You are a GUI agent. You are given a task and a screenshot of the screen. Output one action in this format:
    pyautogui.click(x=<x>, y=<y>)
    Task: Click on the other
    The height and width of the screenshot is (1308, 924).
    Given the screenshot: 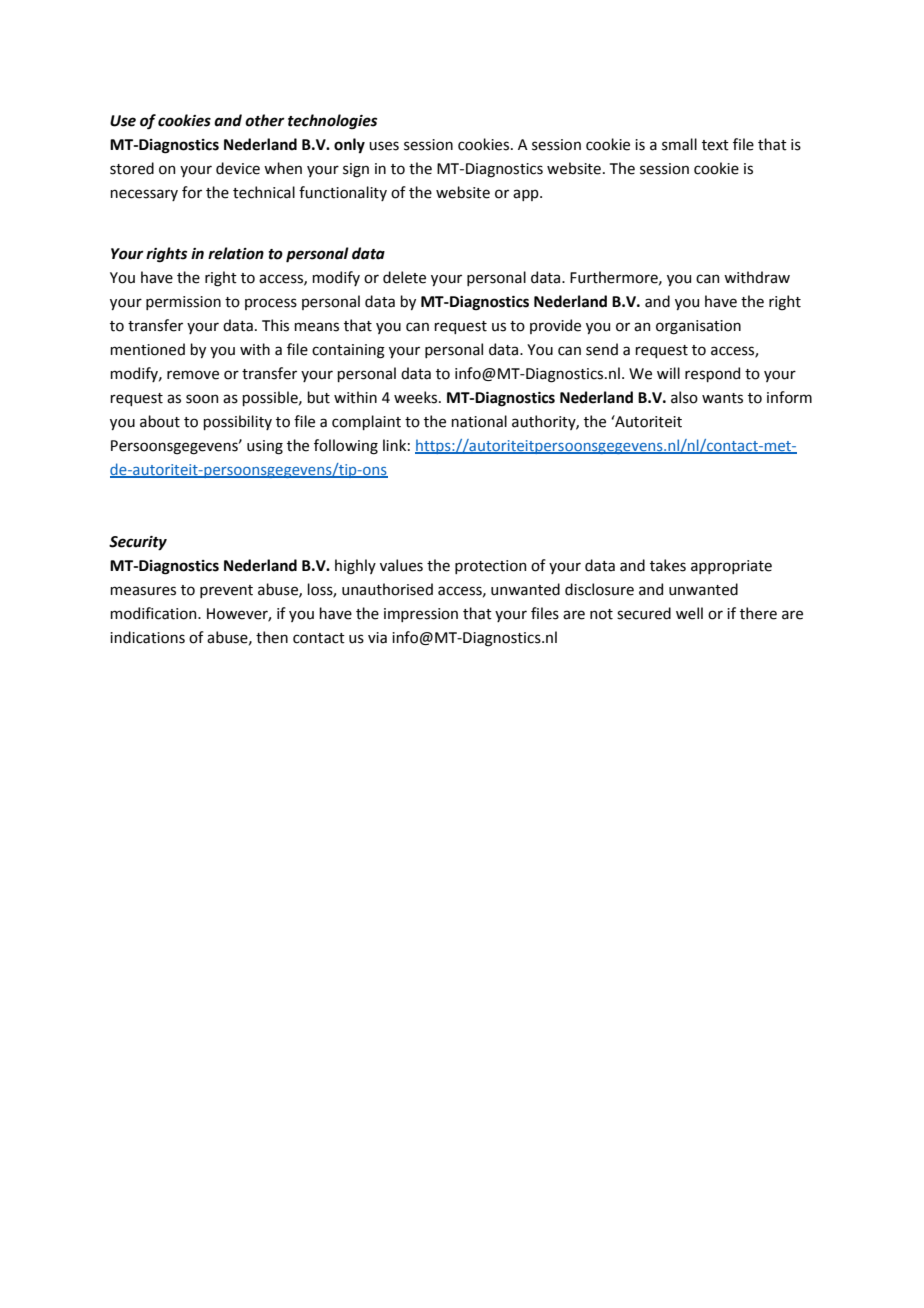 What is the action you would take?
    pyautogui.click(x=265, y=120)
